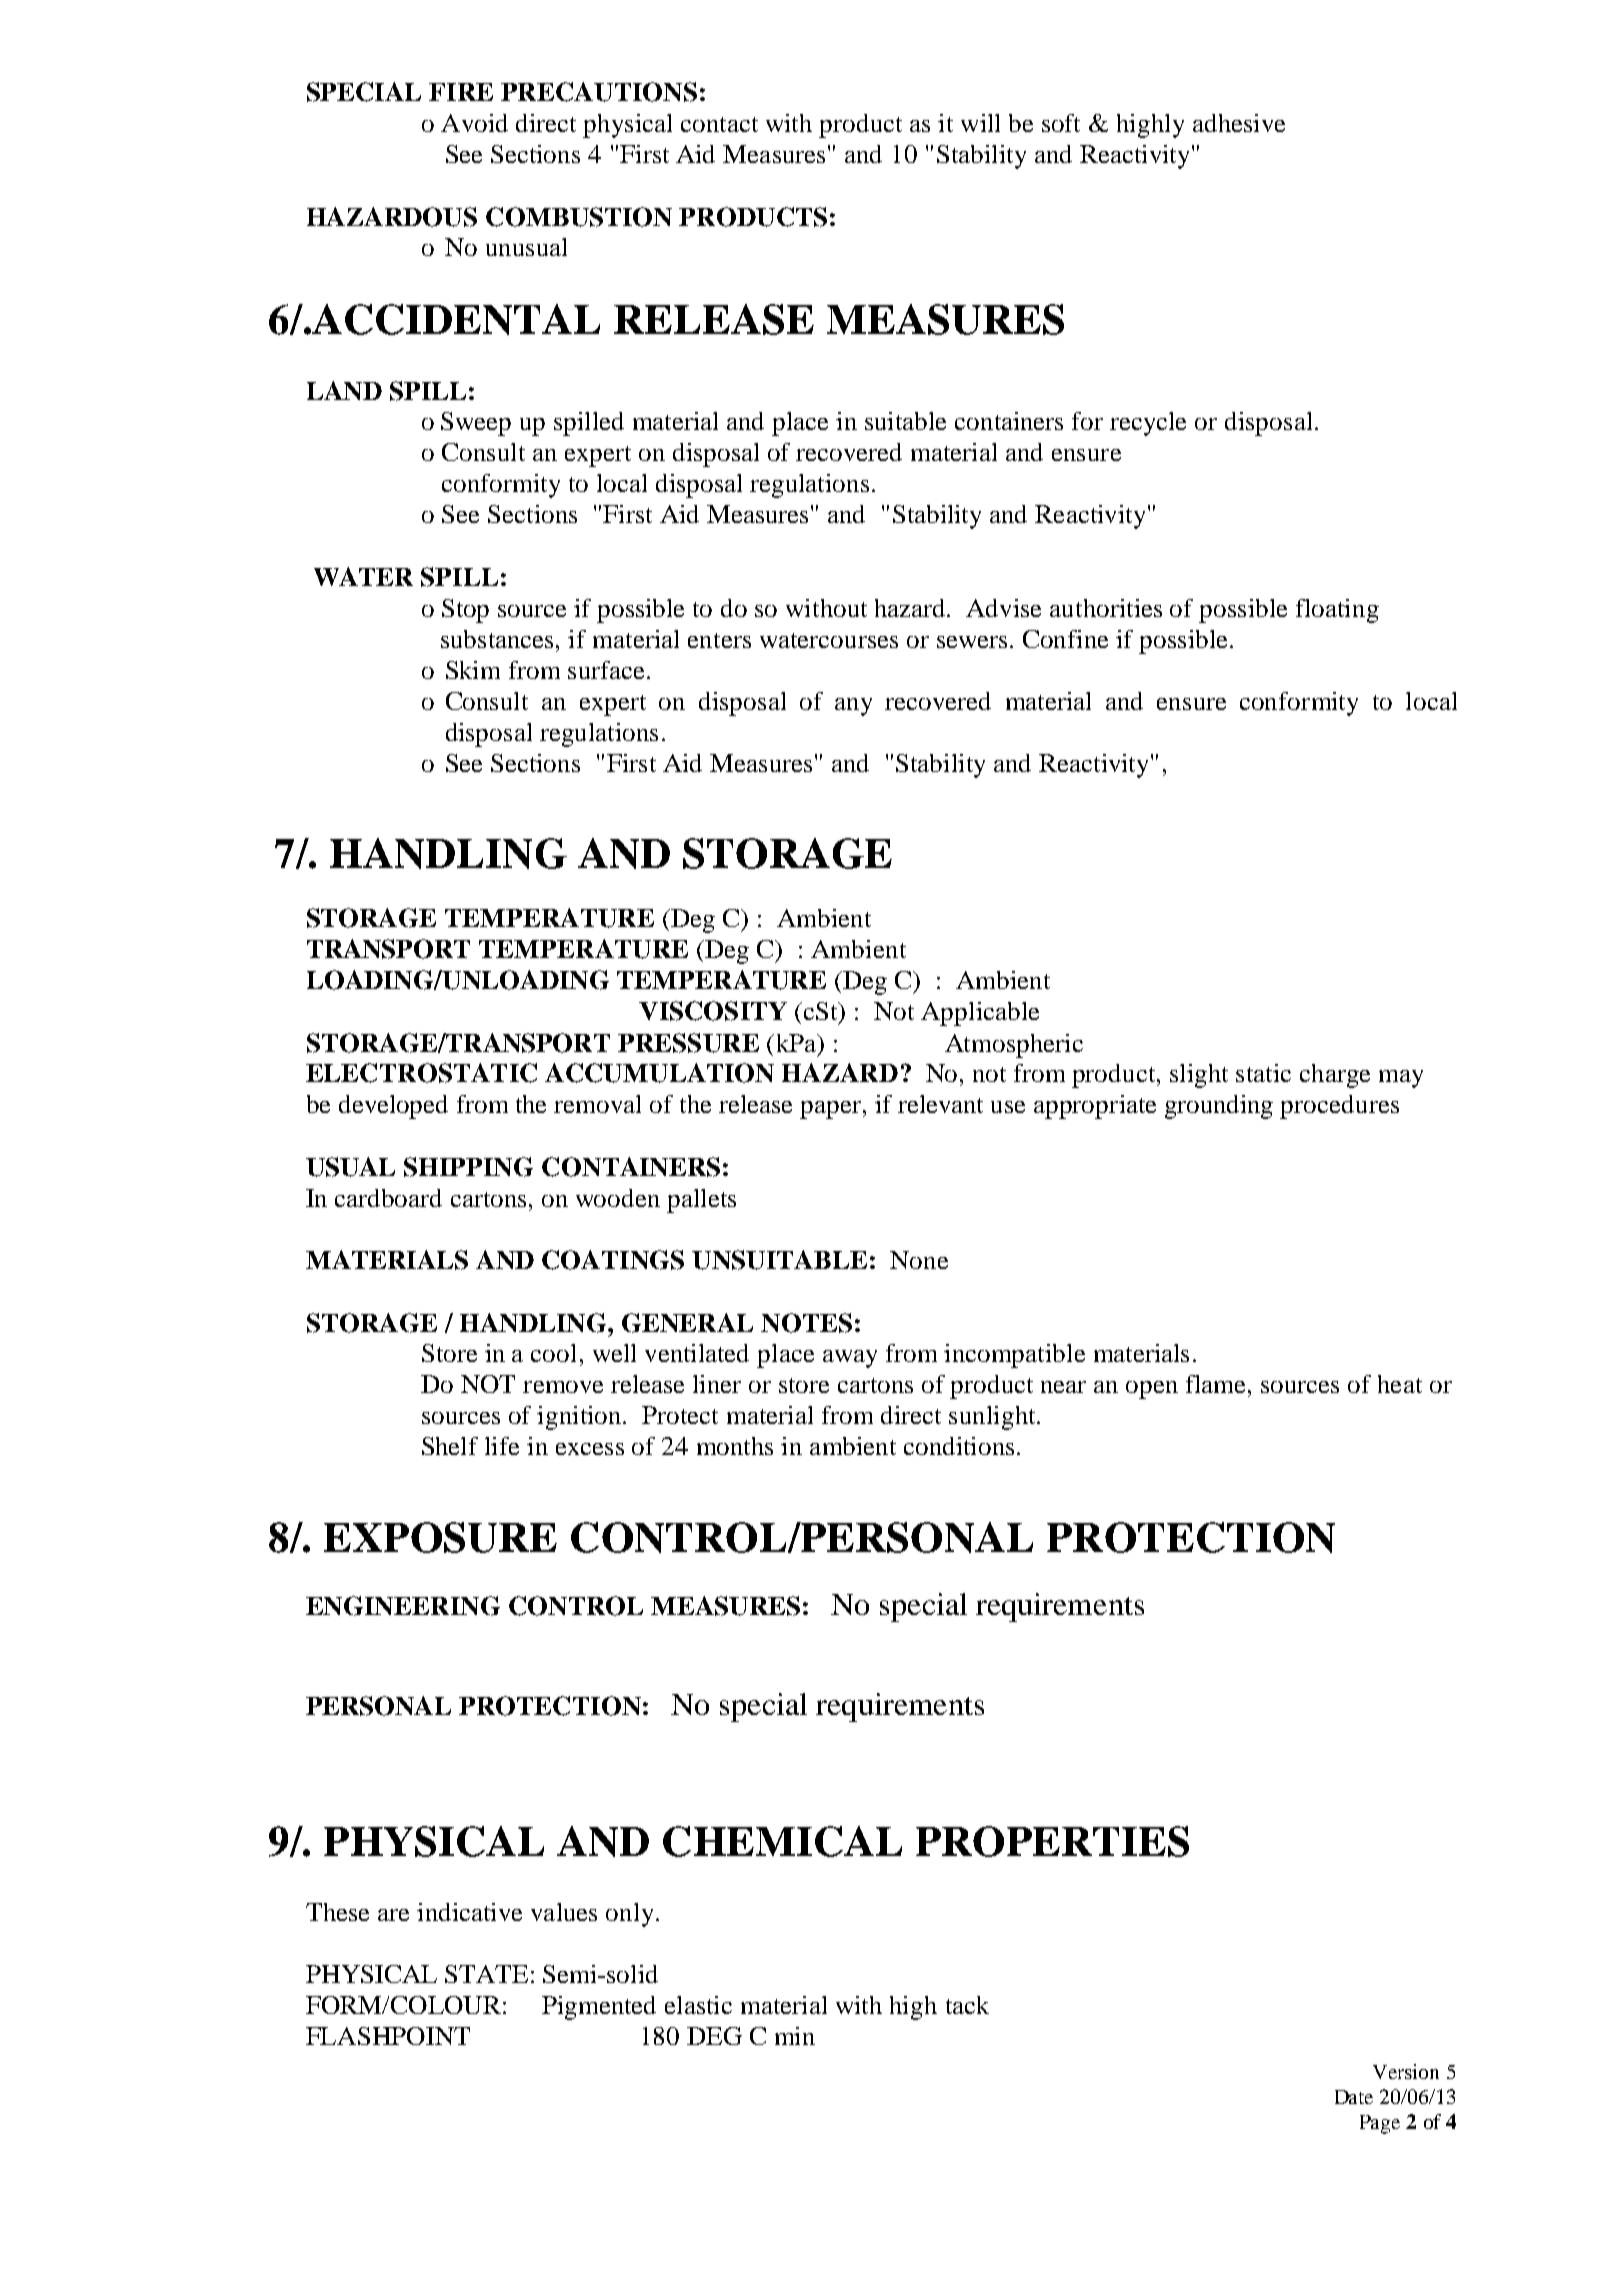  I want to click on will, so click(980, 123).
